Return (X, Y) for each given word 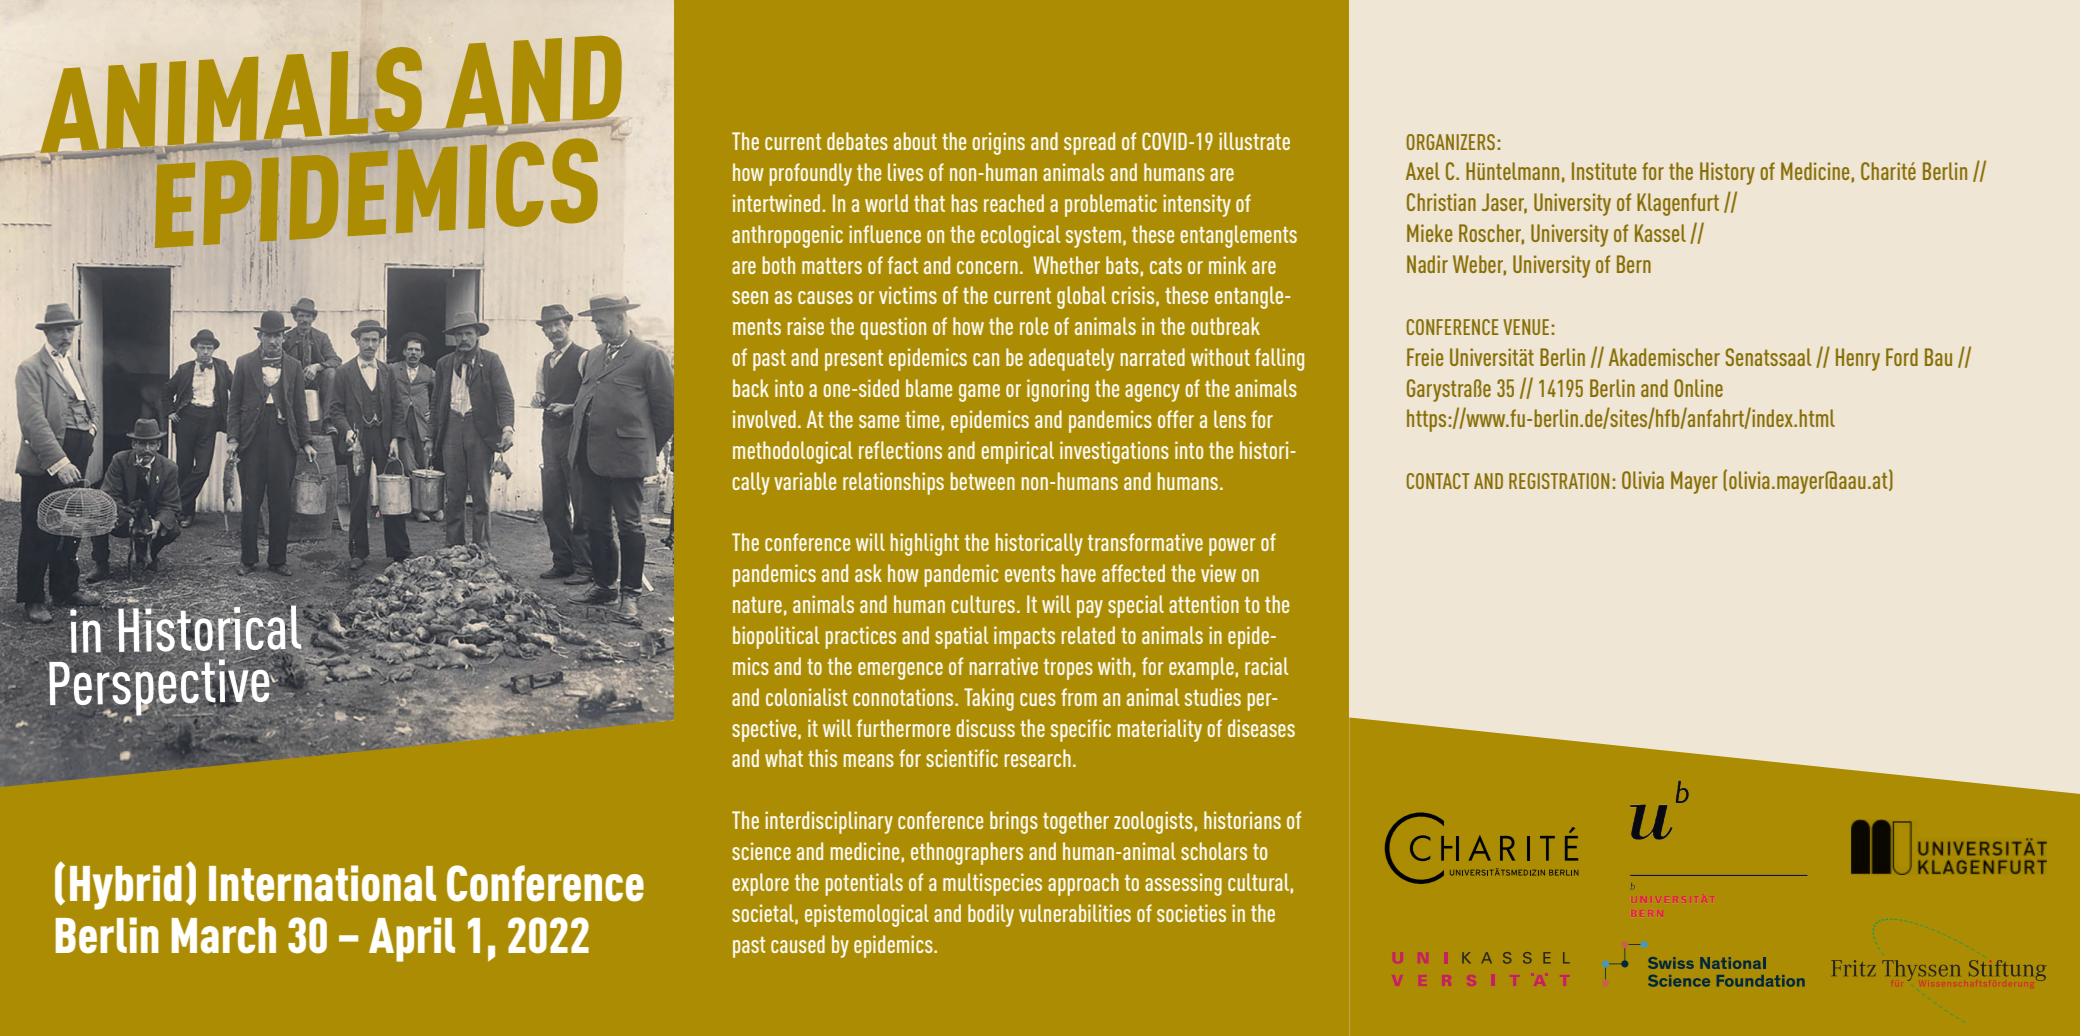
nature (757, 604)
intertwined (776, 203)
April (412, 939)
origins (998, 143)
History (1727, 173)
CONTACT (1438, 481)
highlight (924, 544)
